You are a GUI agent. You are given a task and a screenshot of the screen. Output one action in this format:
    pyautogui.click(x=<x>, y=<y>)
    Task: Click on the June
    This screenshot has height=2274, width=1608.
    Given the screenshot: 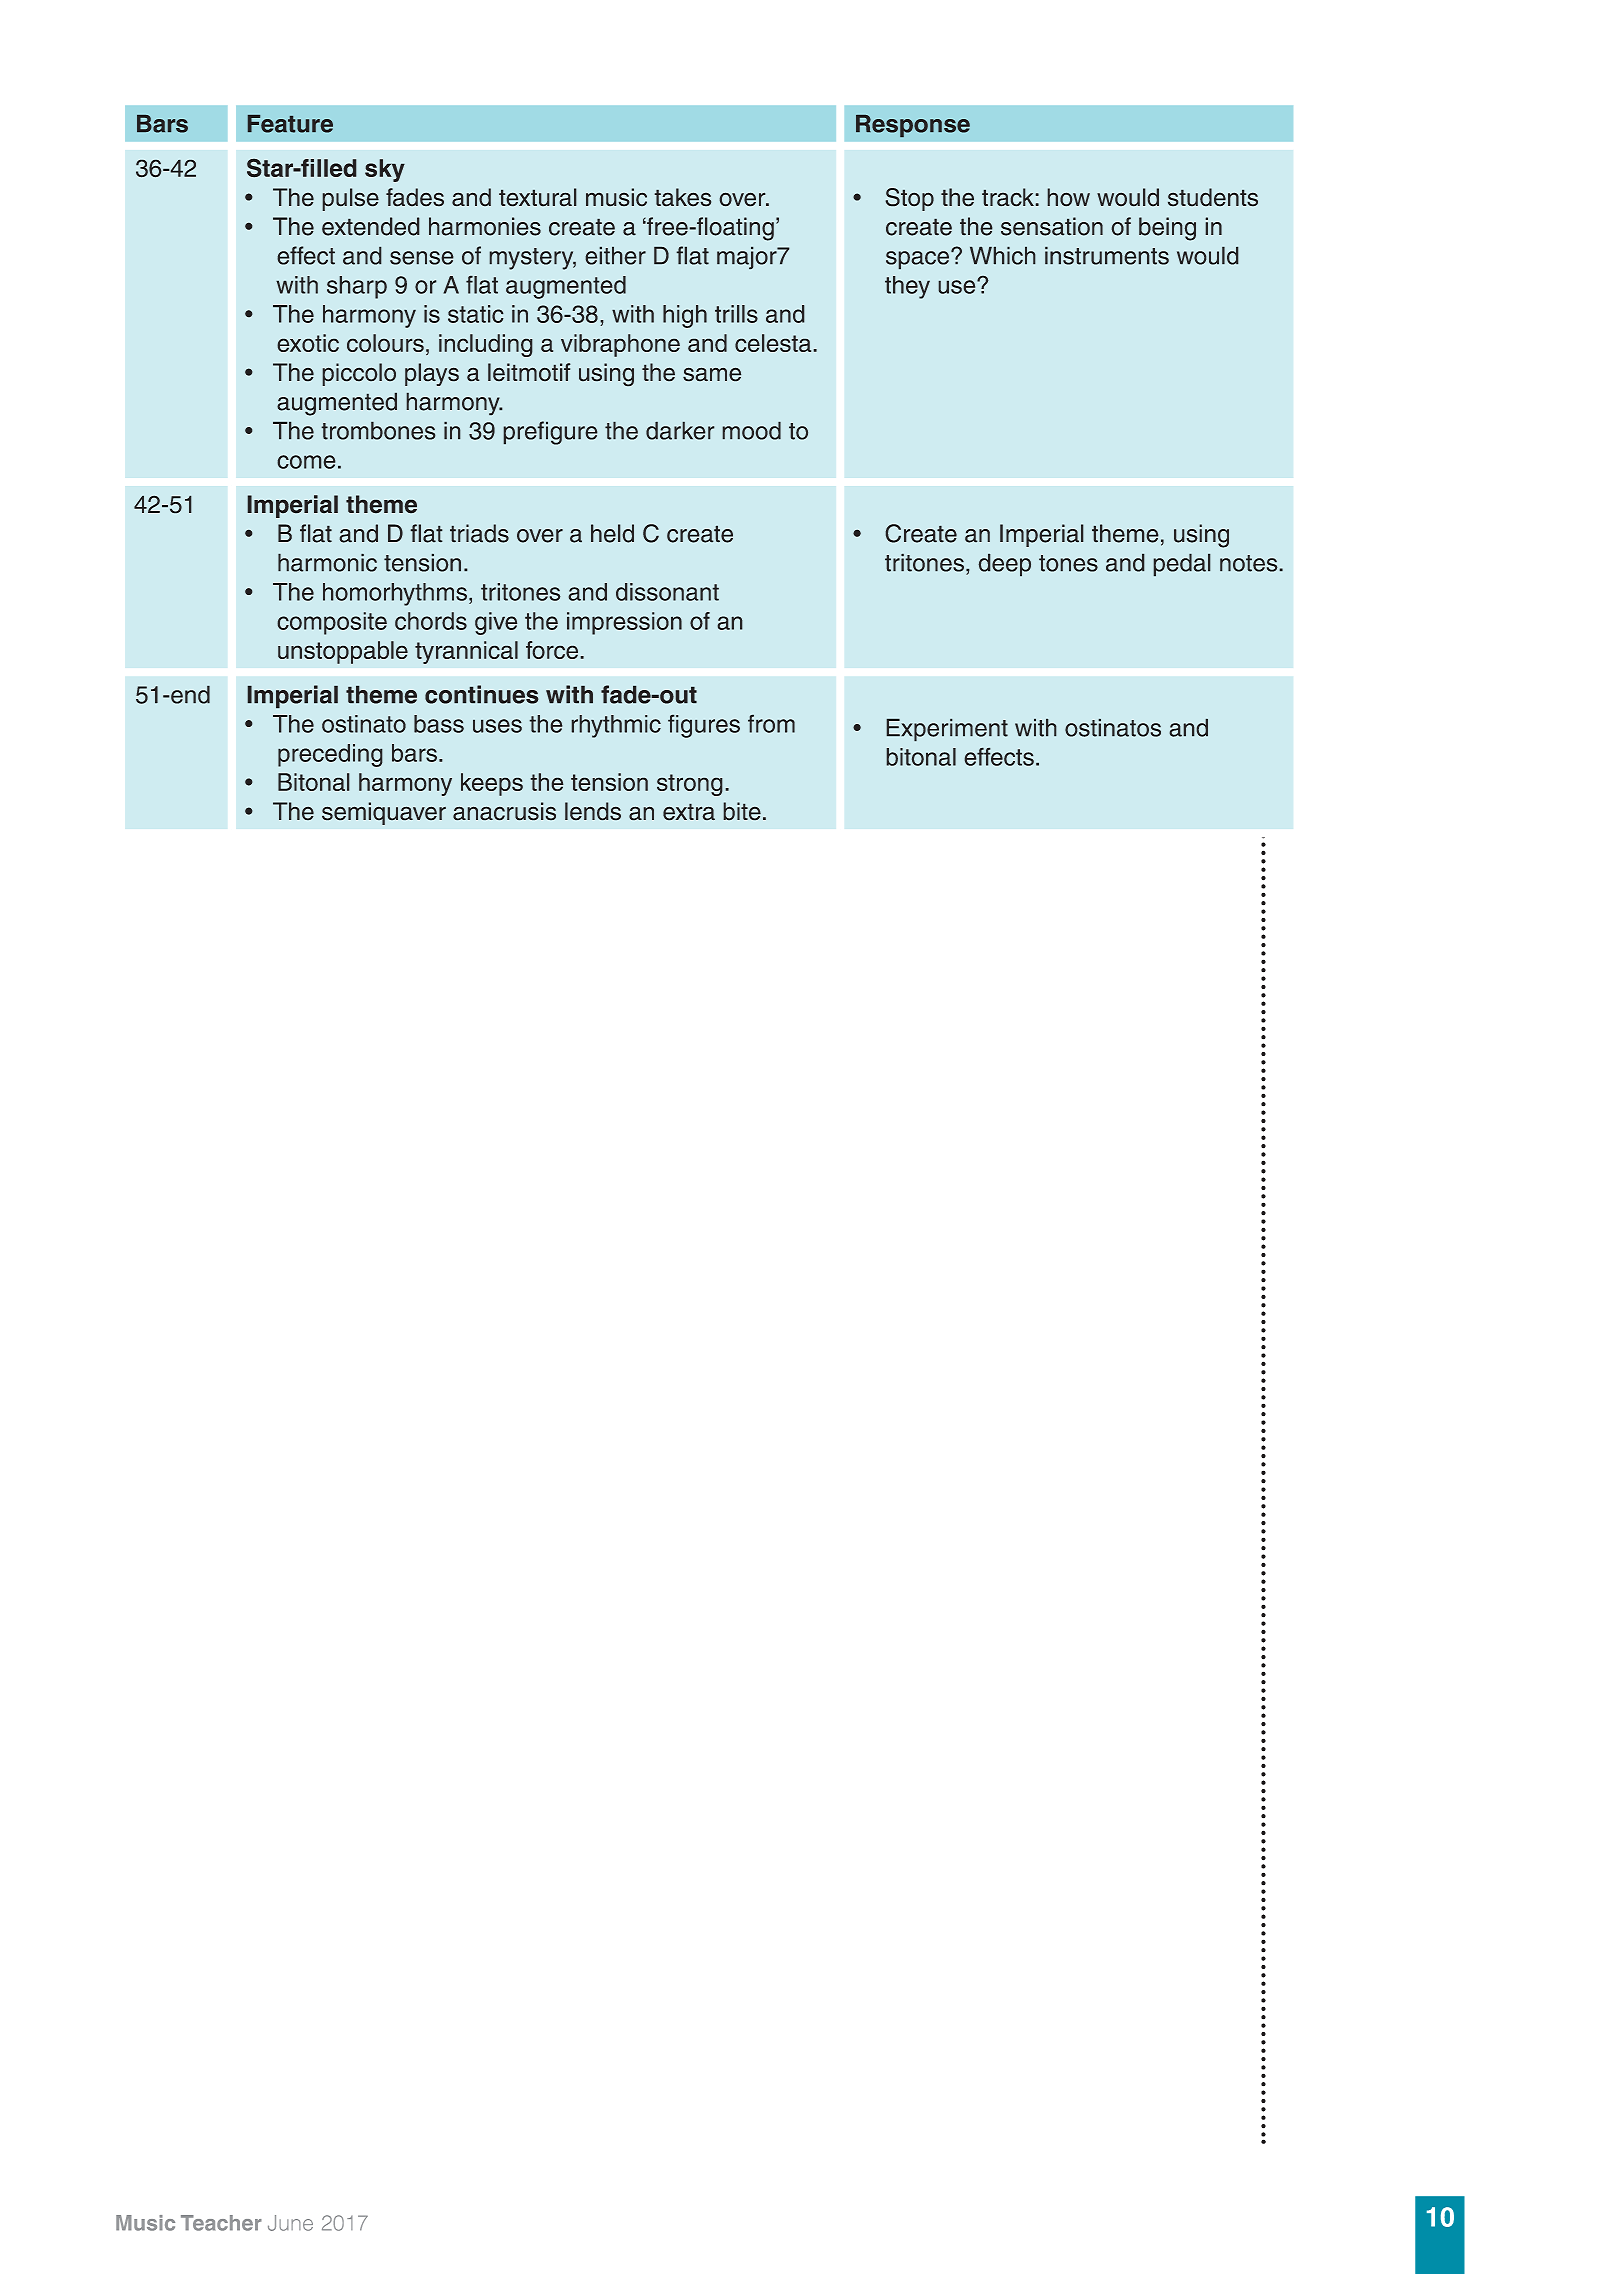 What is the action you would take?
    pyautogui.click(x=290, y=2223)
